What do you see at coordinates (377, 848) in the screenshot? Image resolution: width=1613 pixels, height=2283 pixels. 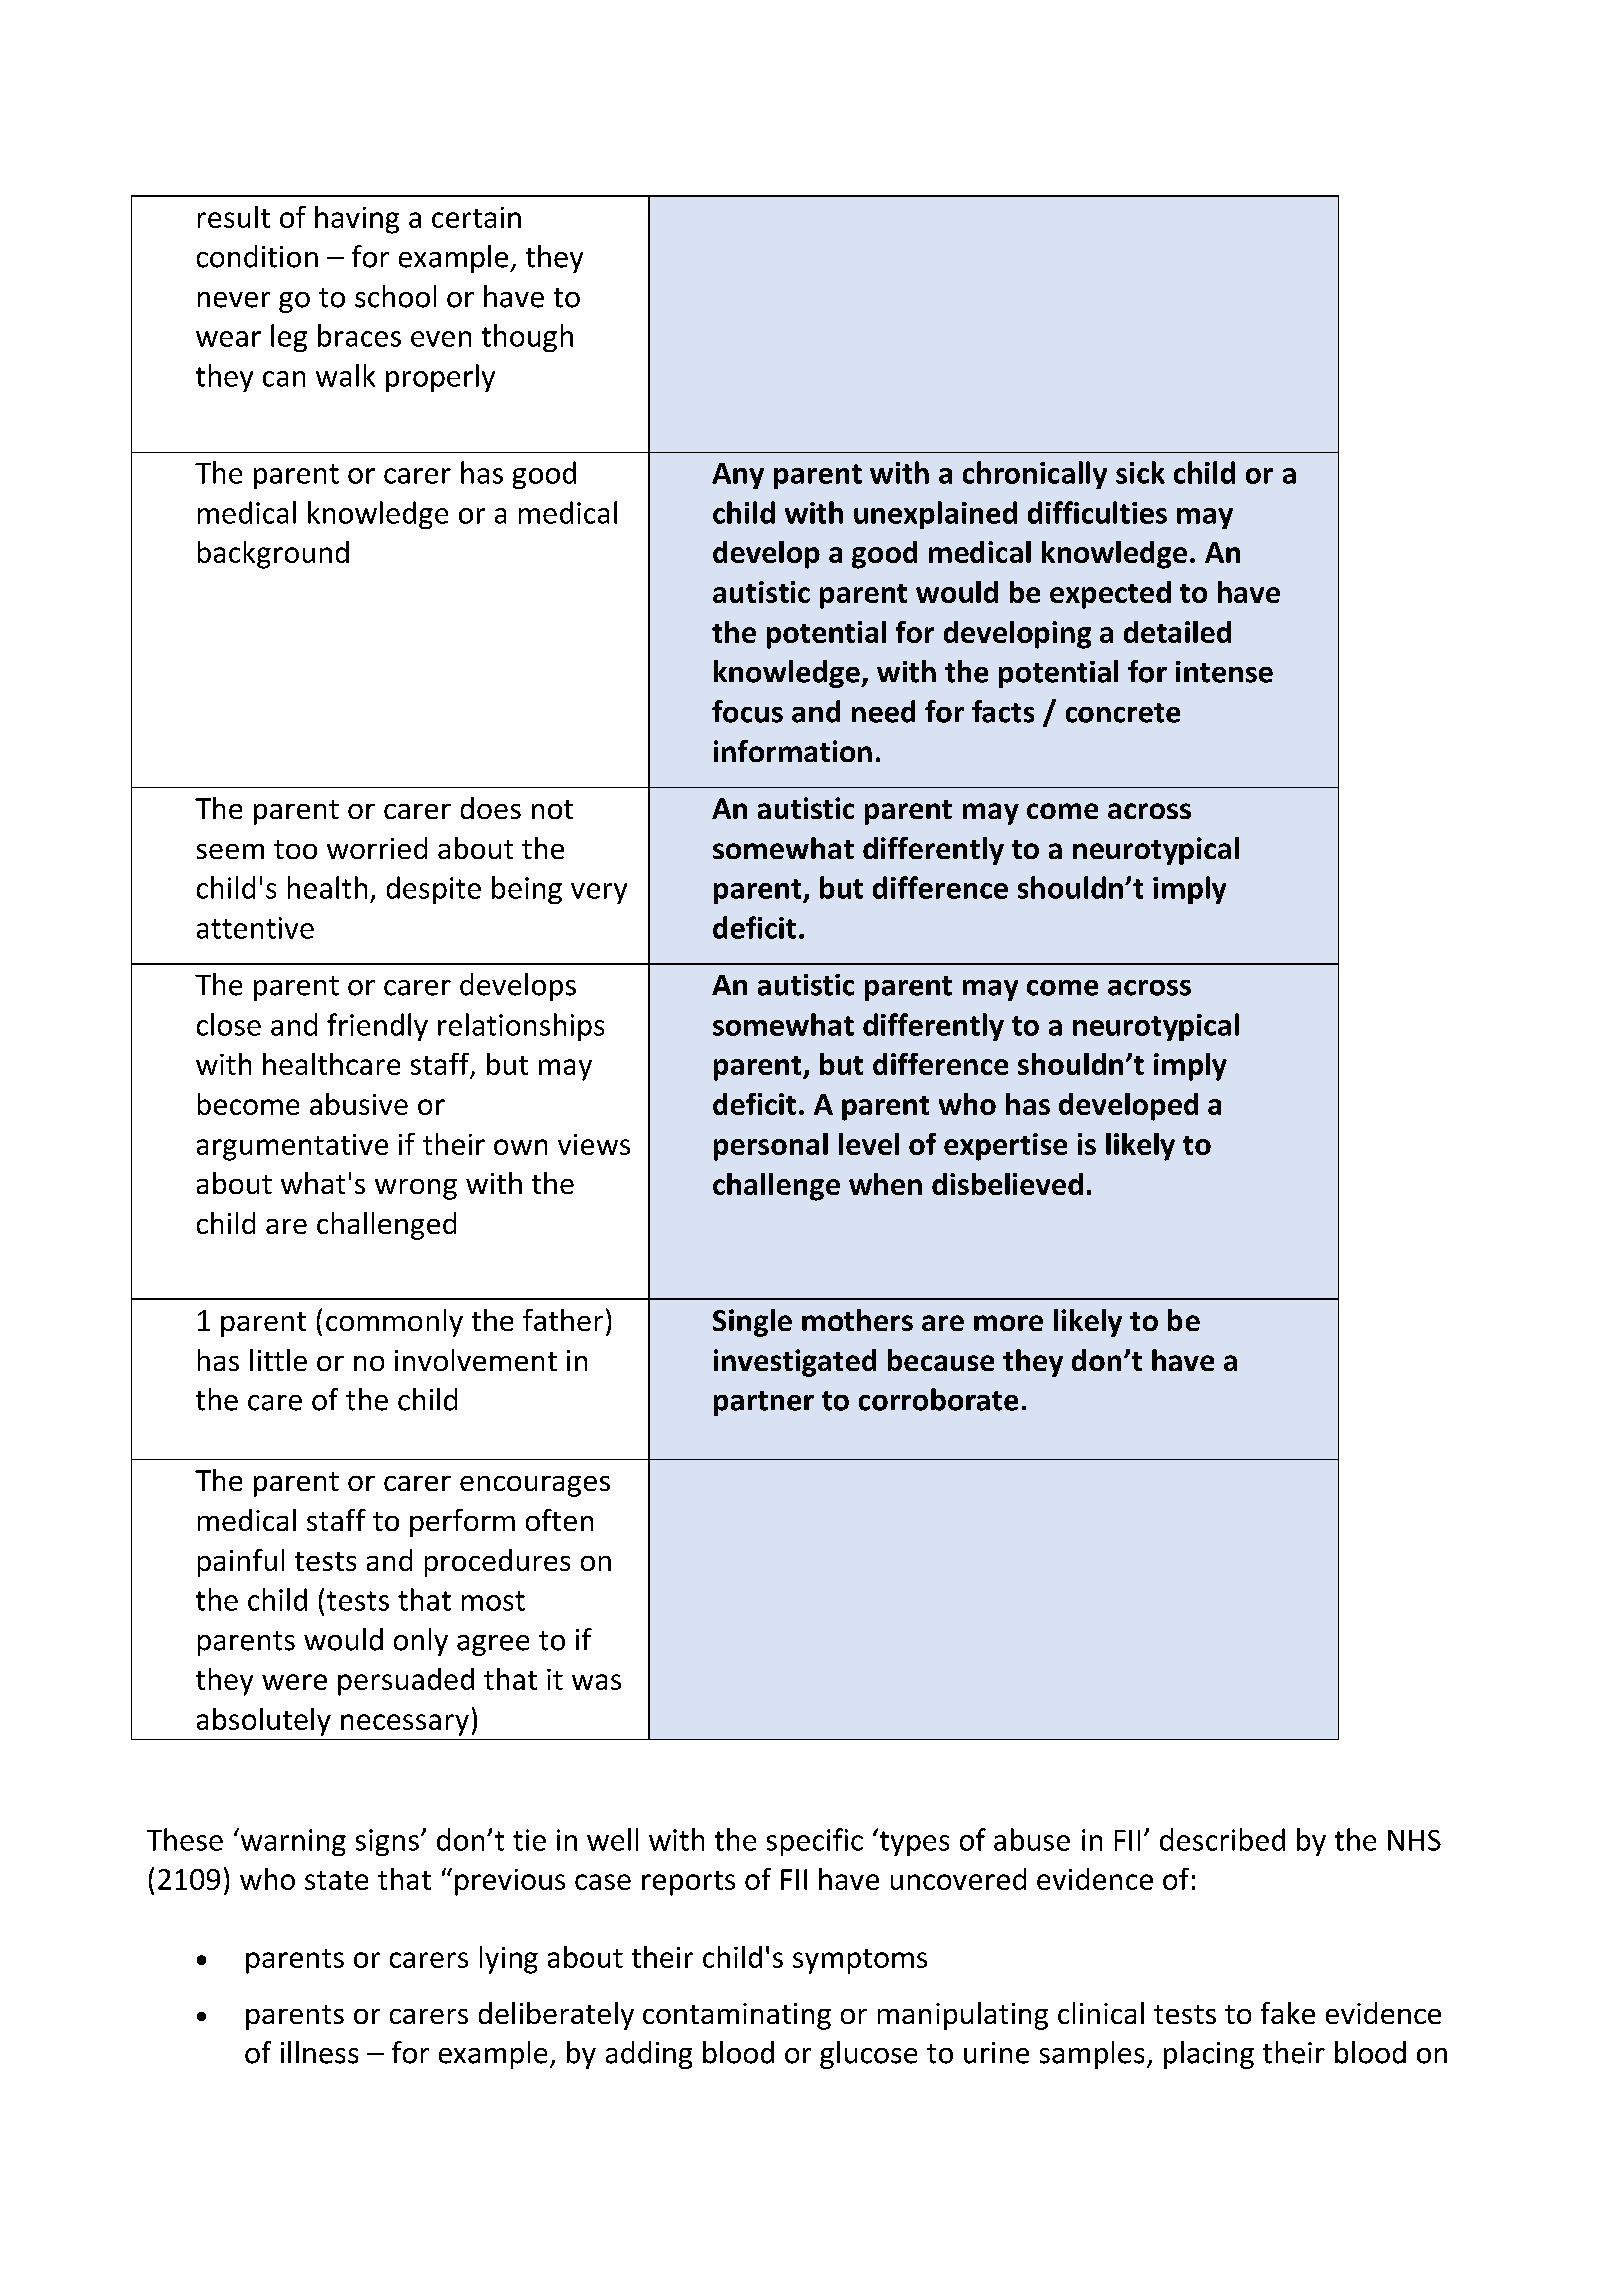 I see `worried` at bounding box center [377, 848].
